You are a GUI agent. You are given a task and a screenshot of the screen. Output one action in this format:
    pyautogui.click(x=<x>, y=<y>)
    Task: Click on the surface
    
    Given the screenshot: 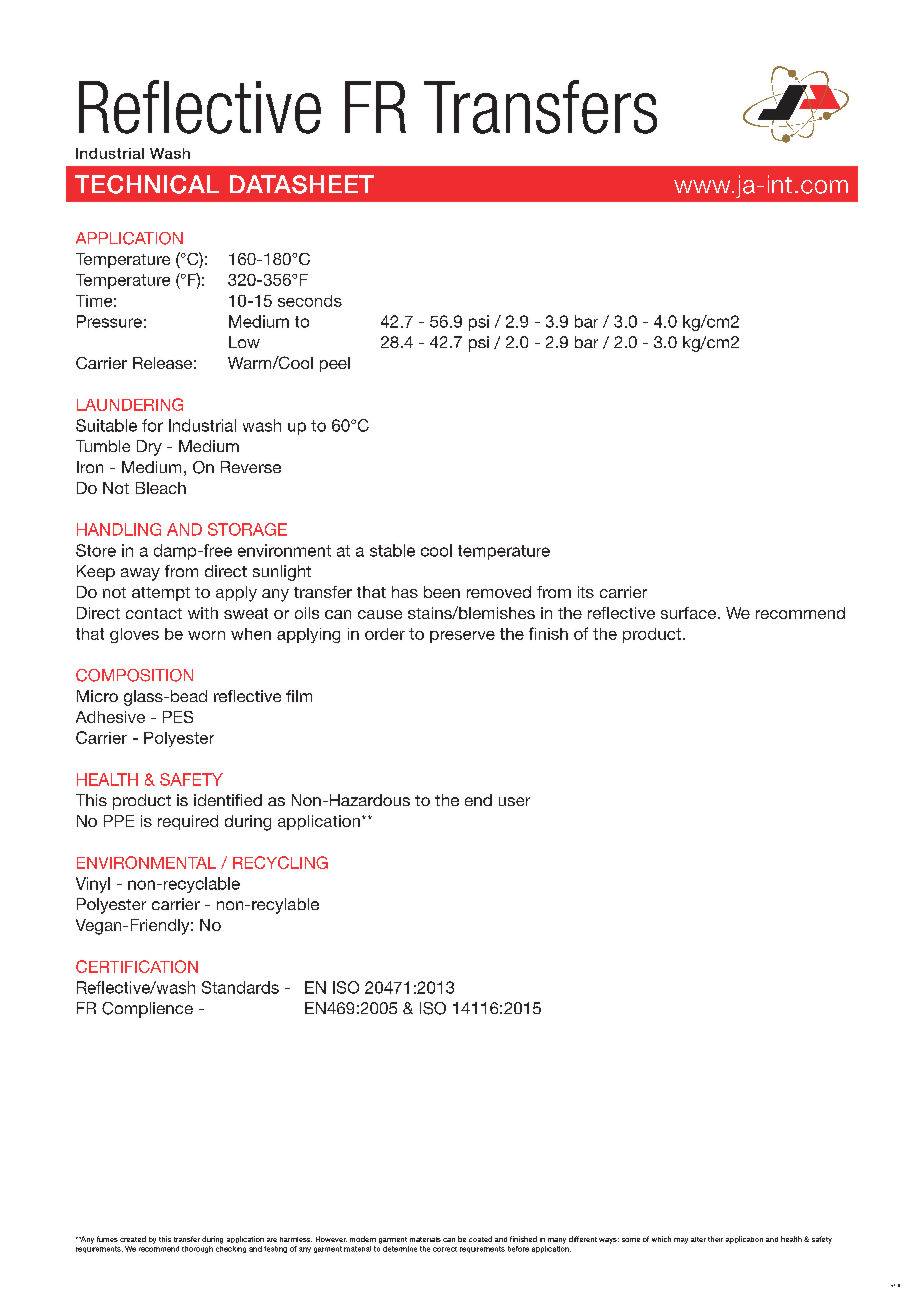 What is the action you would take?
    pyautogui.click(x=690, y=613)
